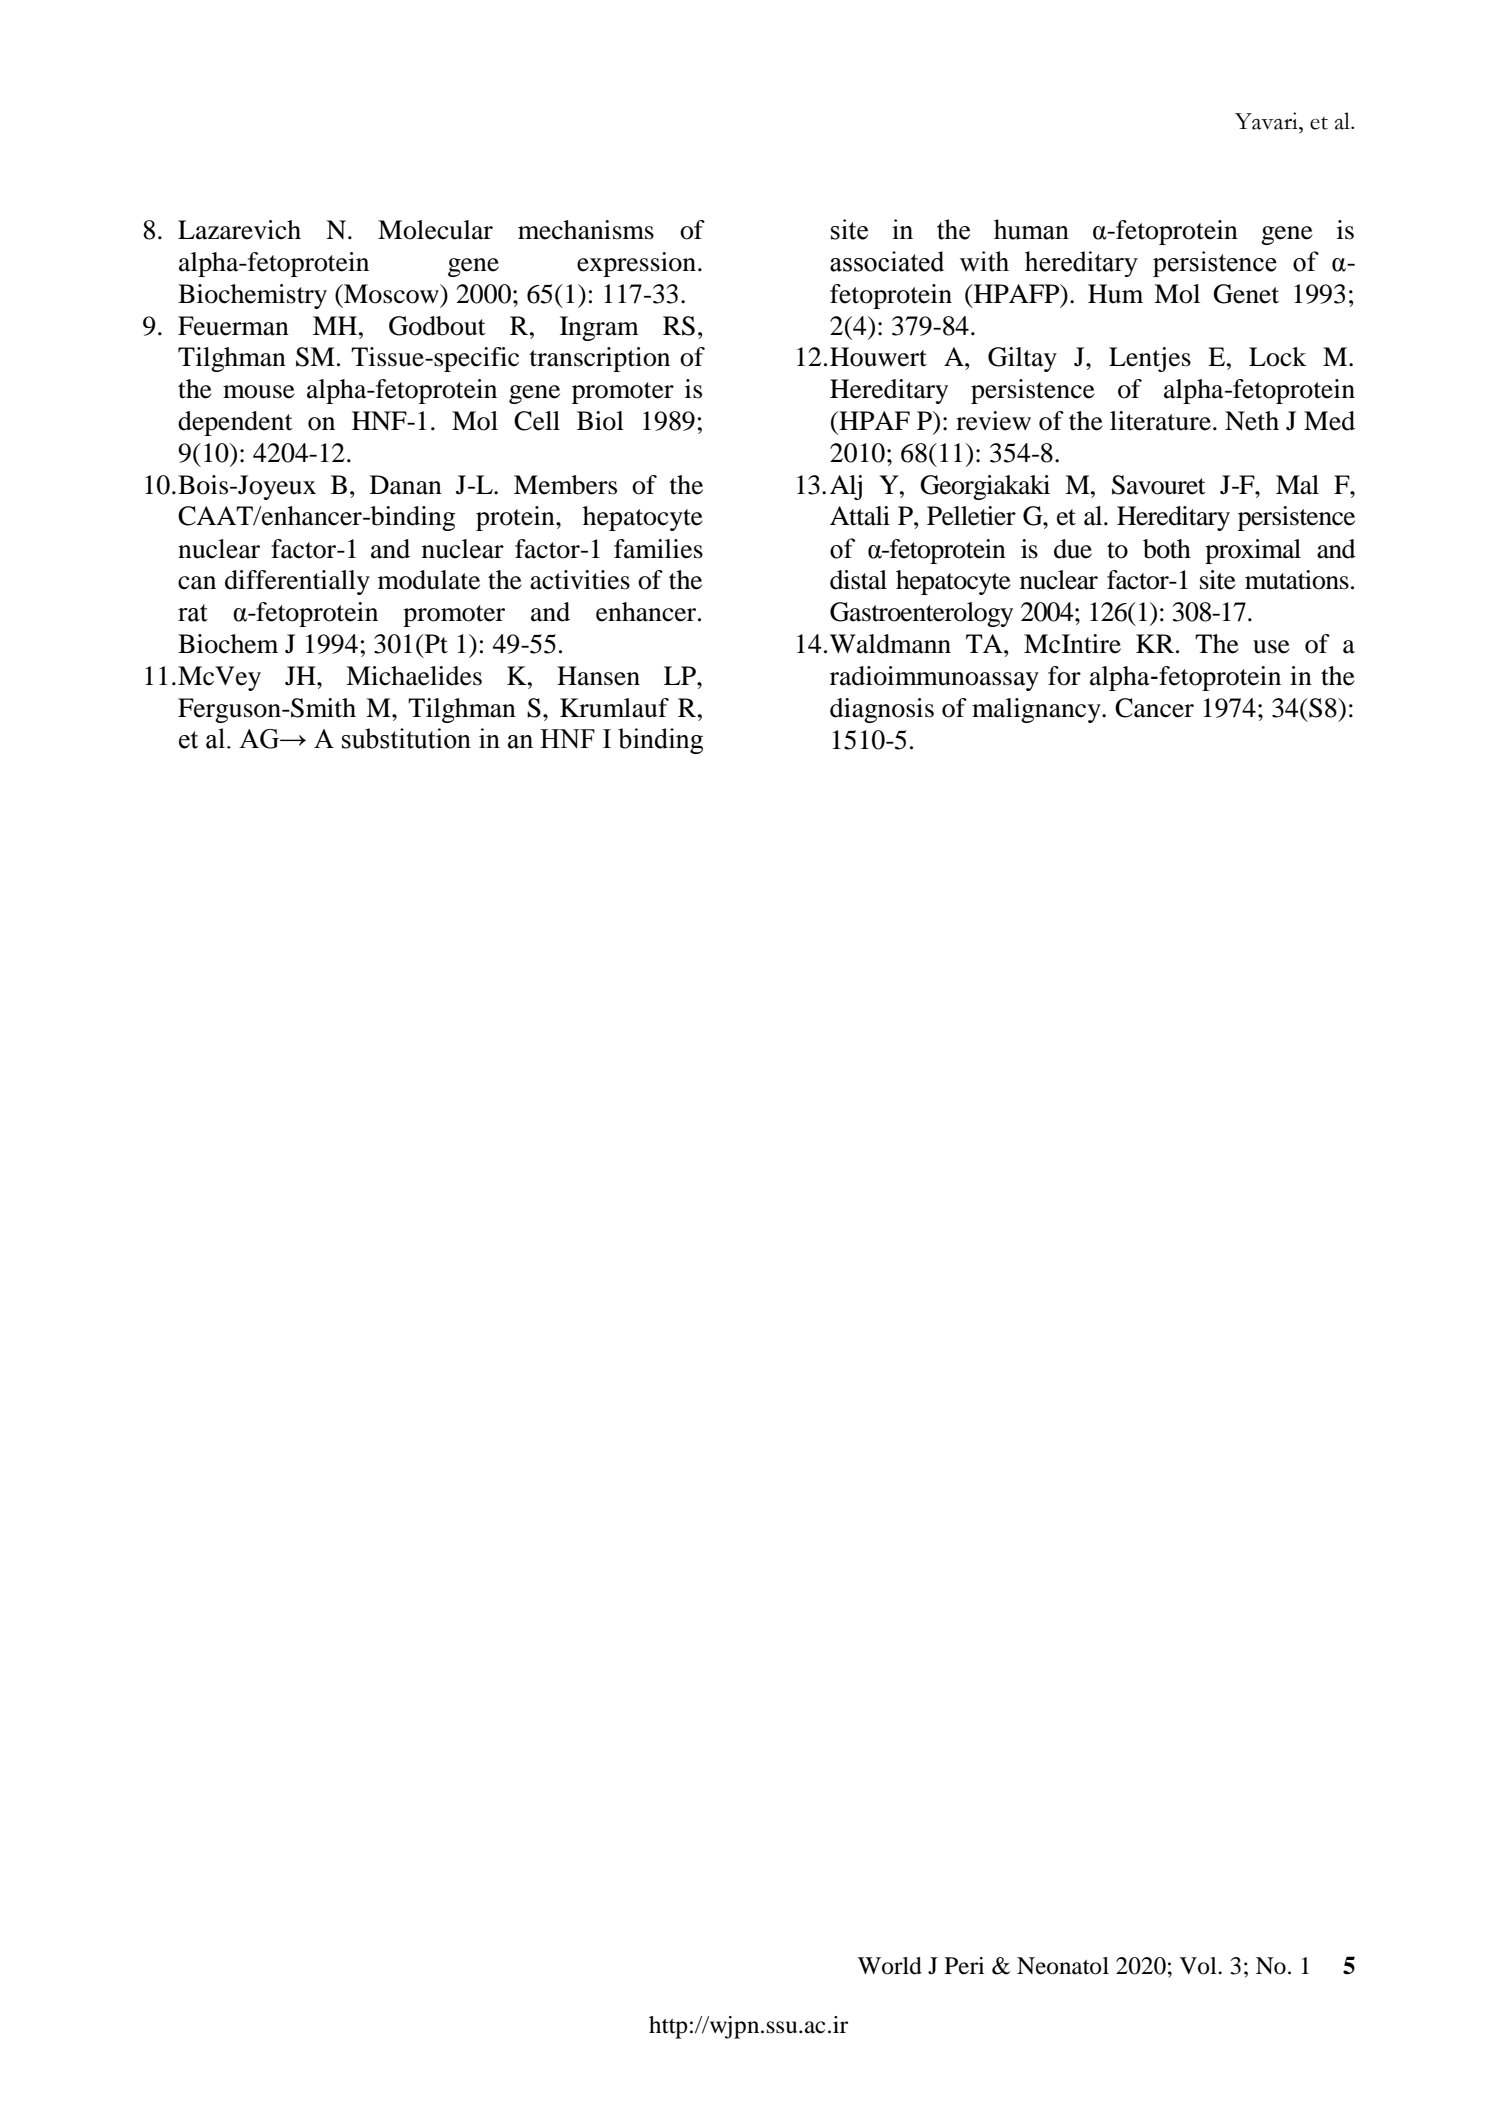 The height and width of the screenshot is (2119, 1498). I want to click on World, so click(890, 1966).
